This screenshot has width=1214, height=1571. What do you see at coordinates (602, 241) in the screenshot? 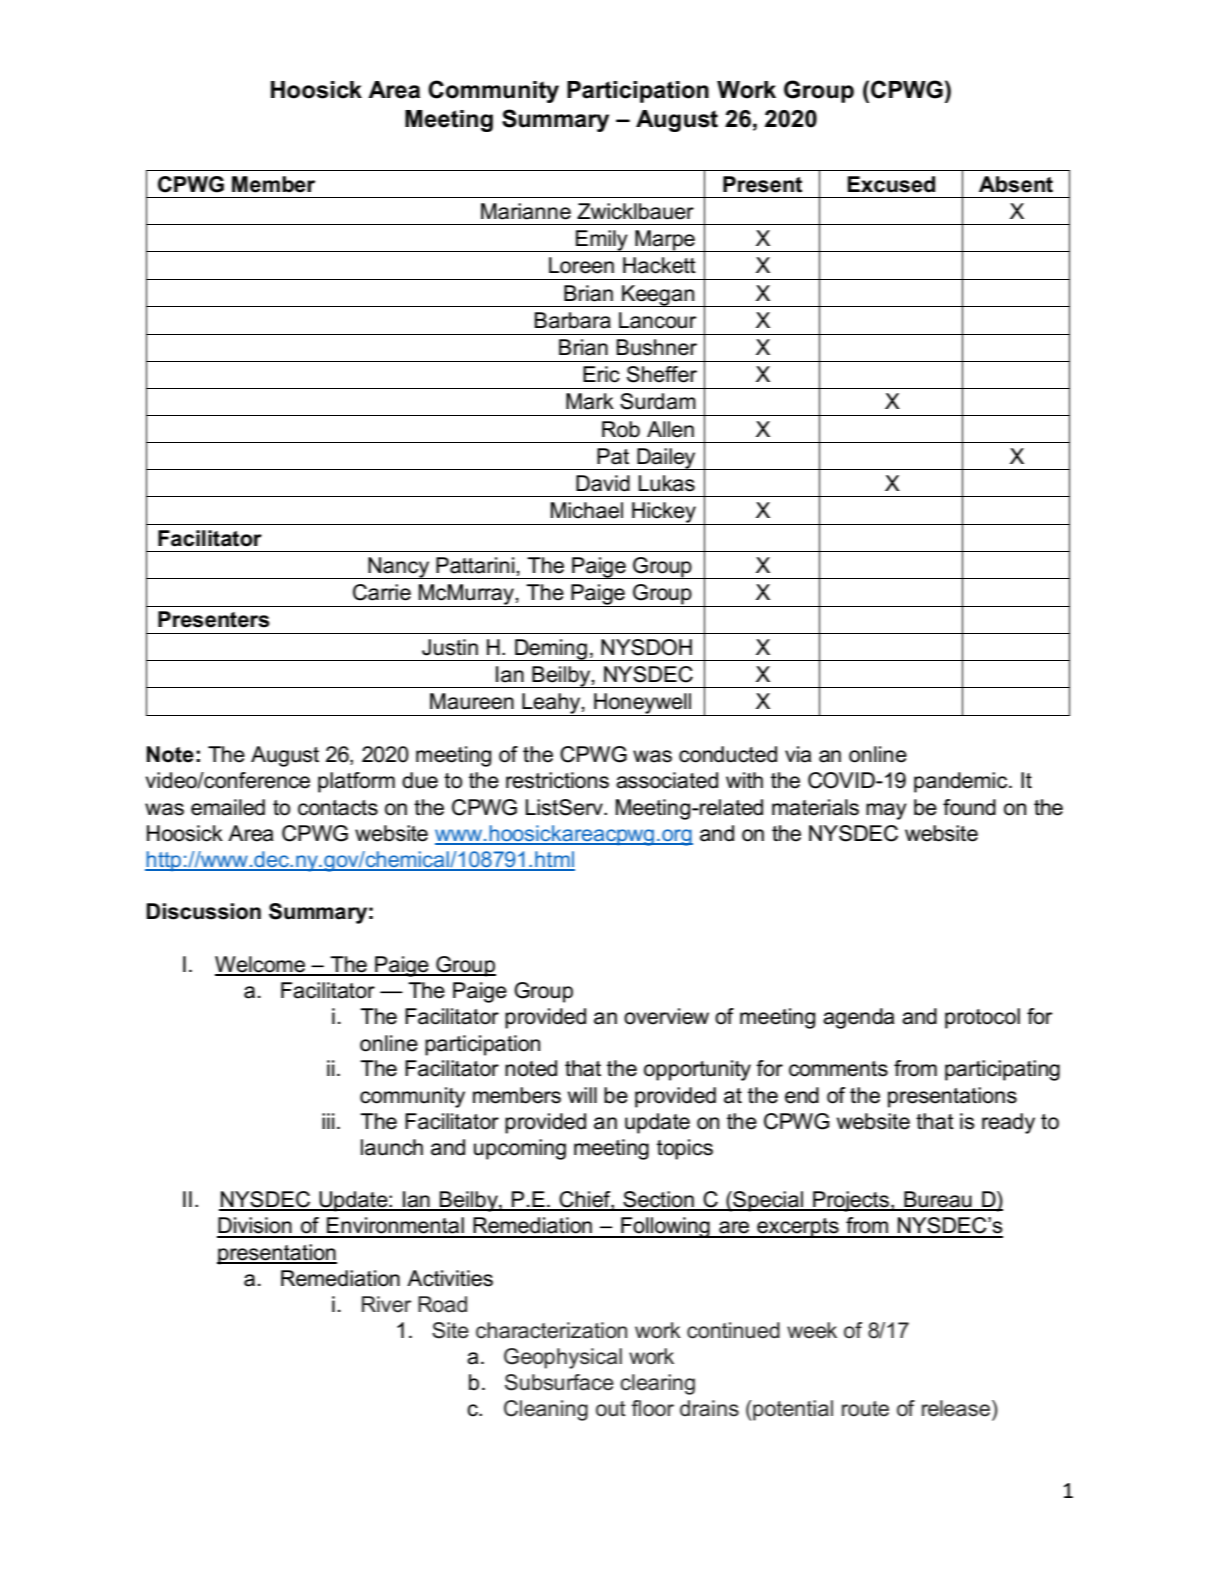
I see `Emily` at bounding box center [602, 241].
